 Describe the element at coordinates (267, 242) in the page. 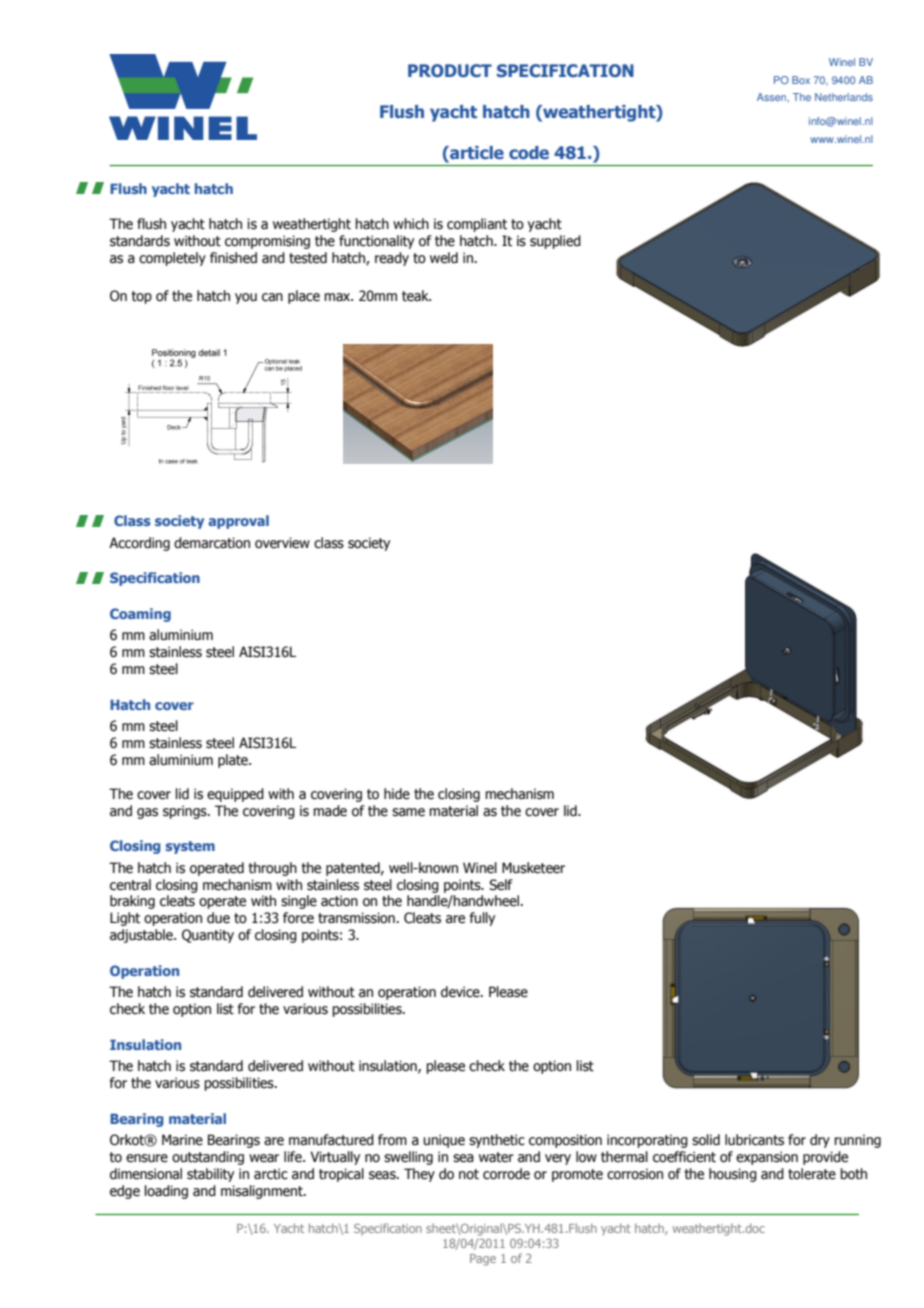

I see `compromising` at that location.
